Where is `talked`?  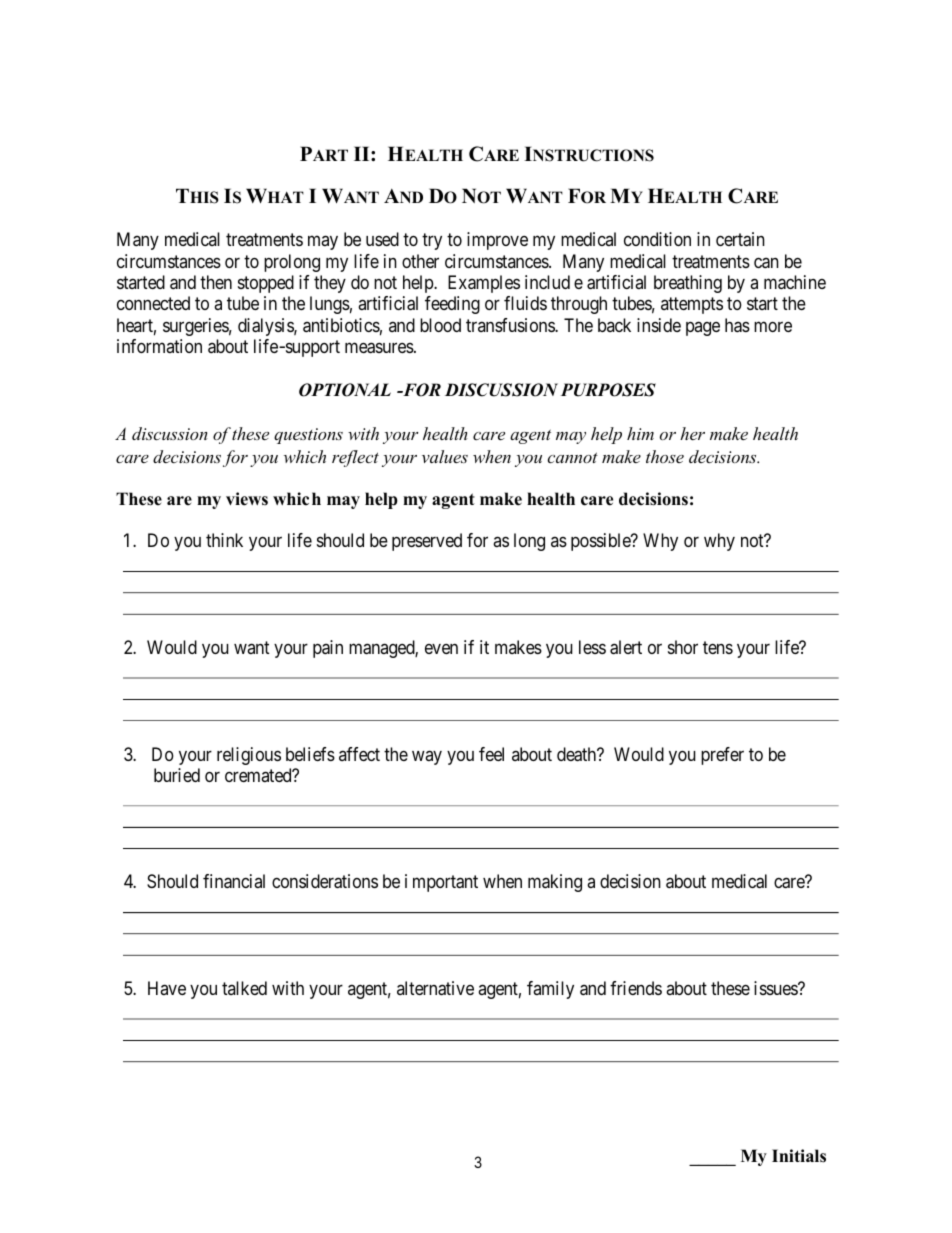
talked is located at coordinates (244, 988).
